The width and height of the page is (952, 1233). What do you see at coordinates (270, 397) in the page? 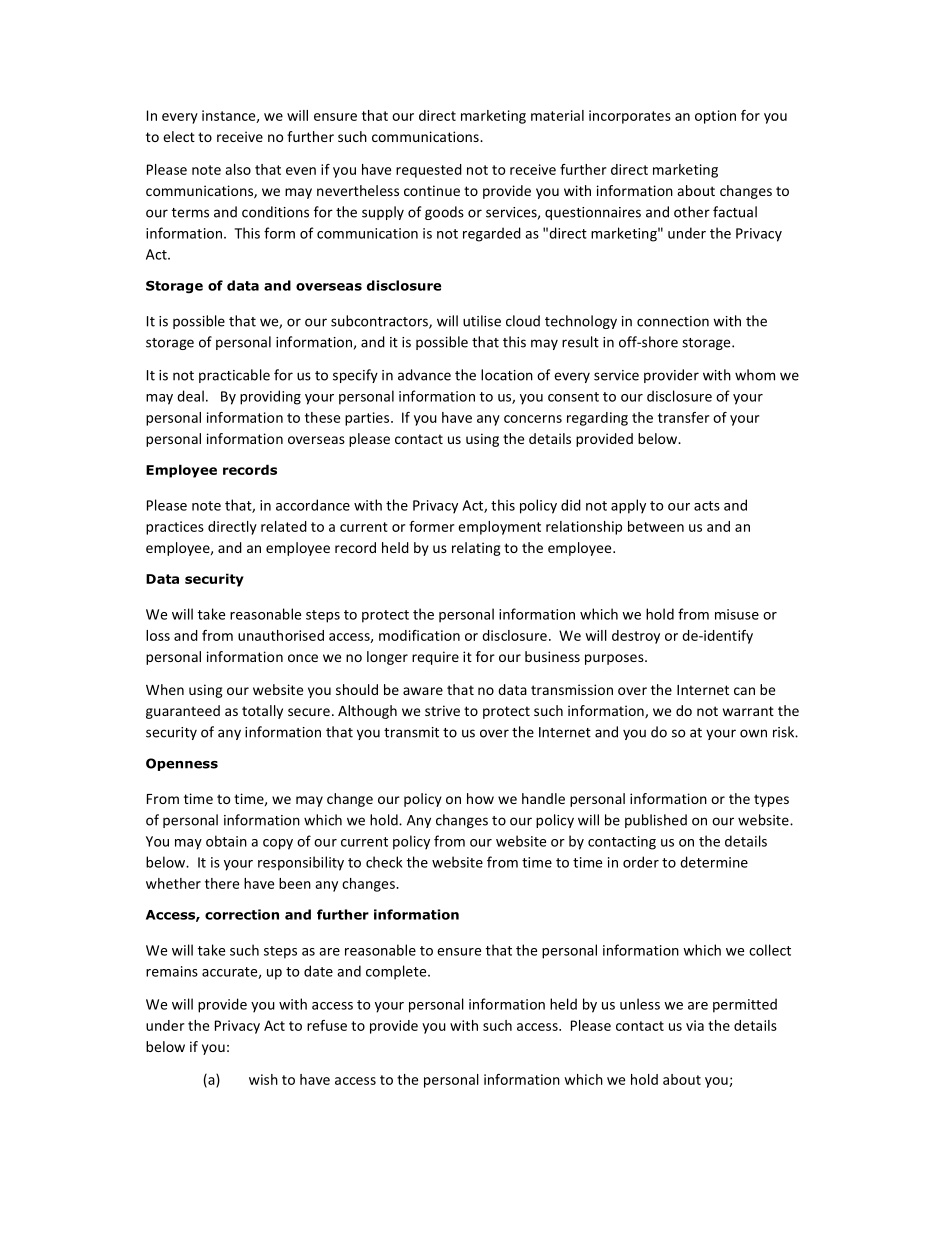
I see `providing` at bounding box center [270, 397].
